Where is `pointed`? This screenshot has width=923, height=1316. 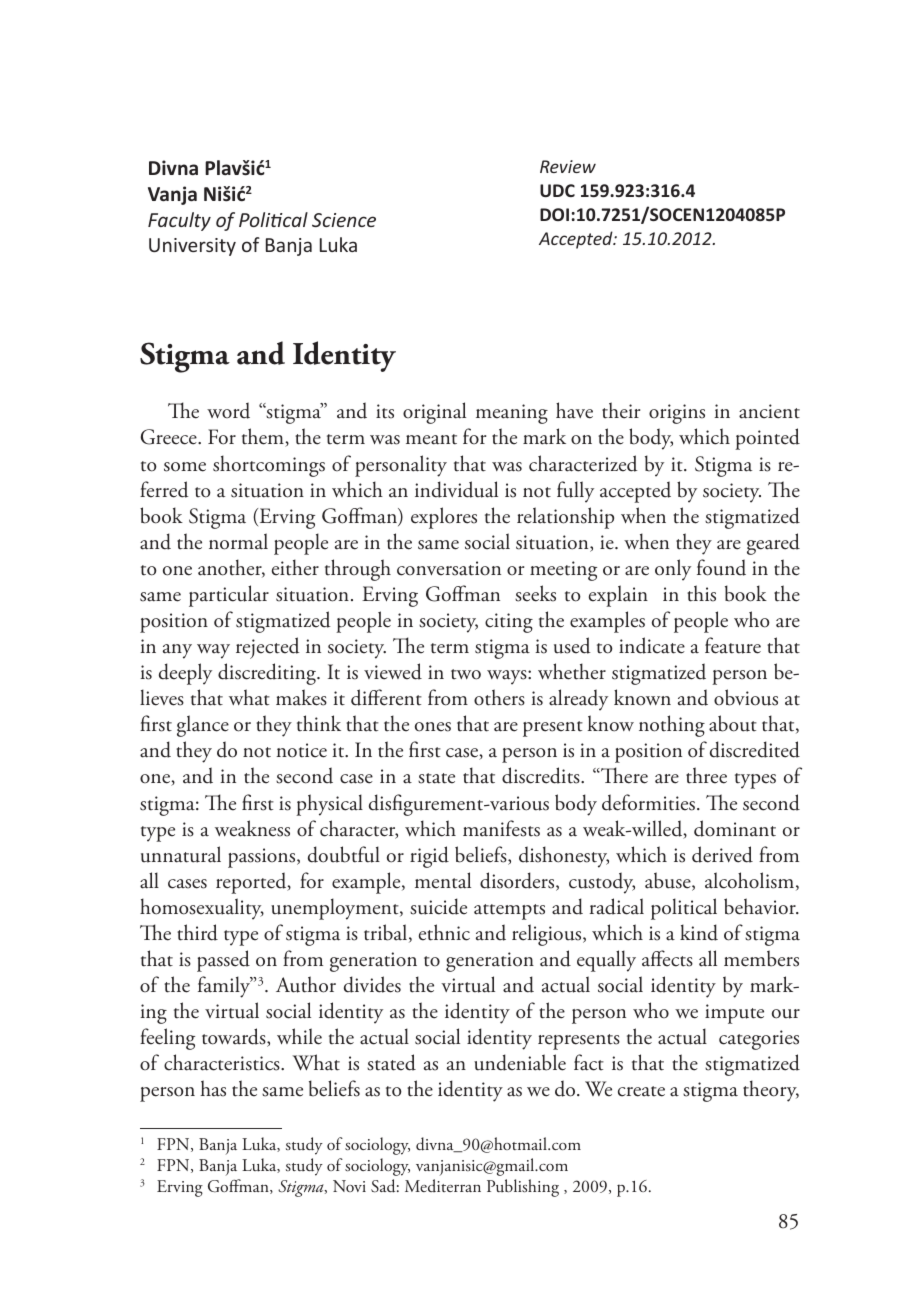 pointed is located at coordinates (767, 439).
